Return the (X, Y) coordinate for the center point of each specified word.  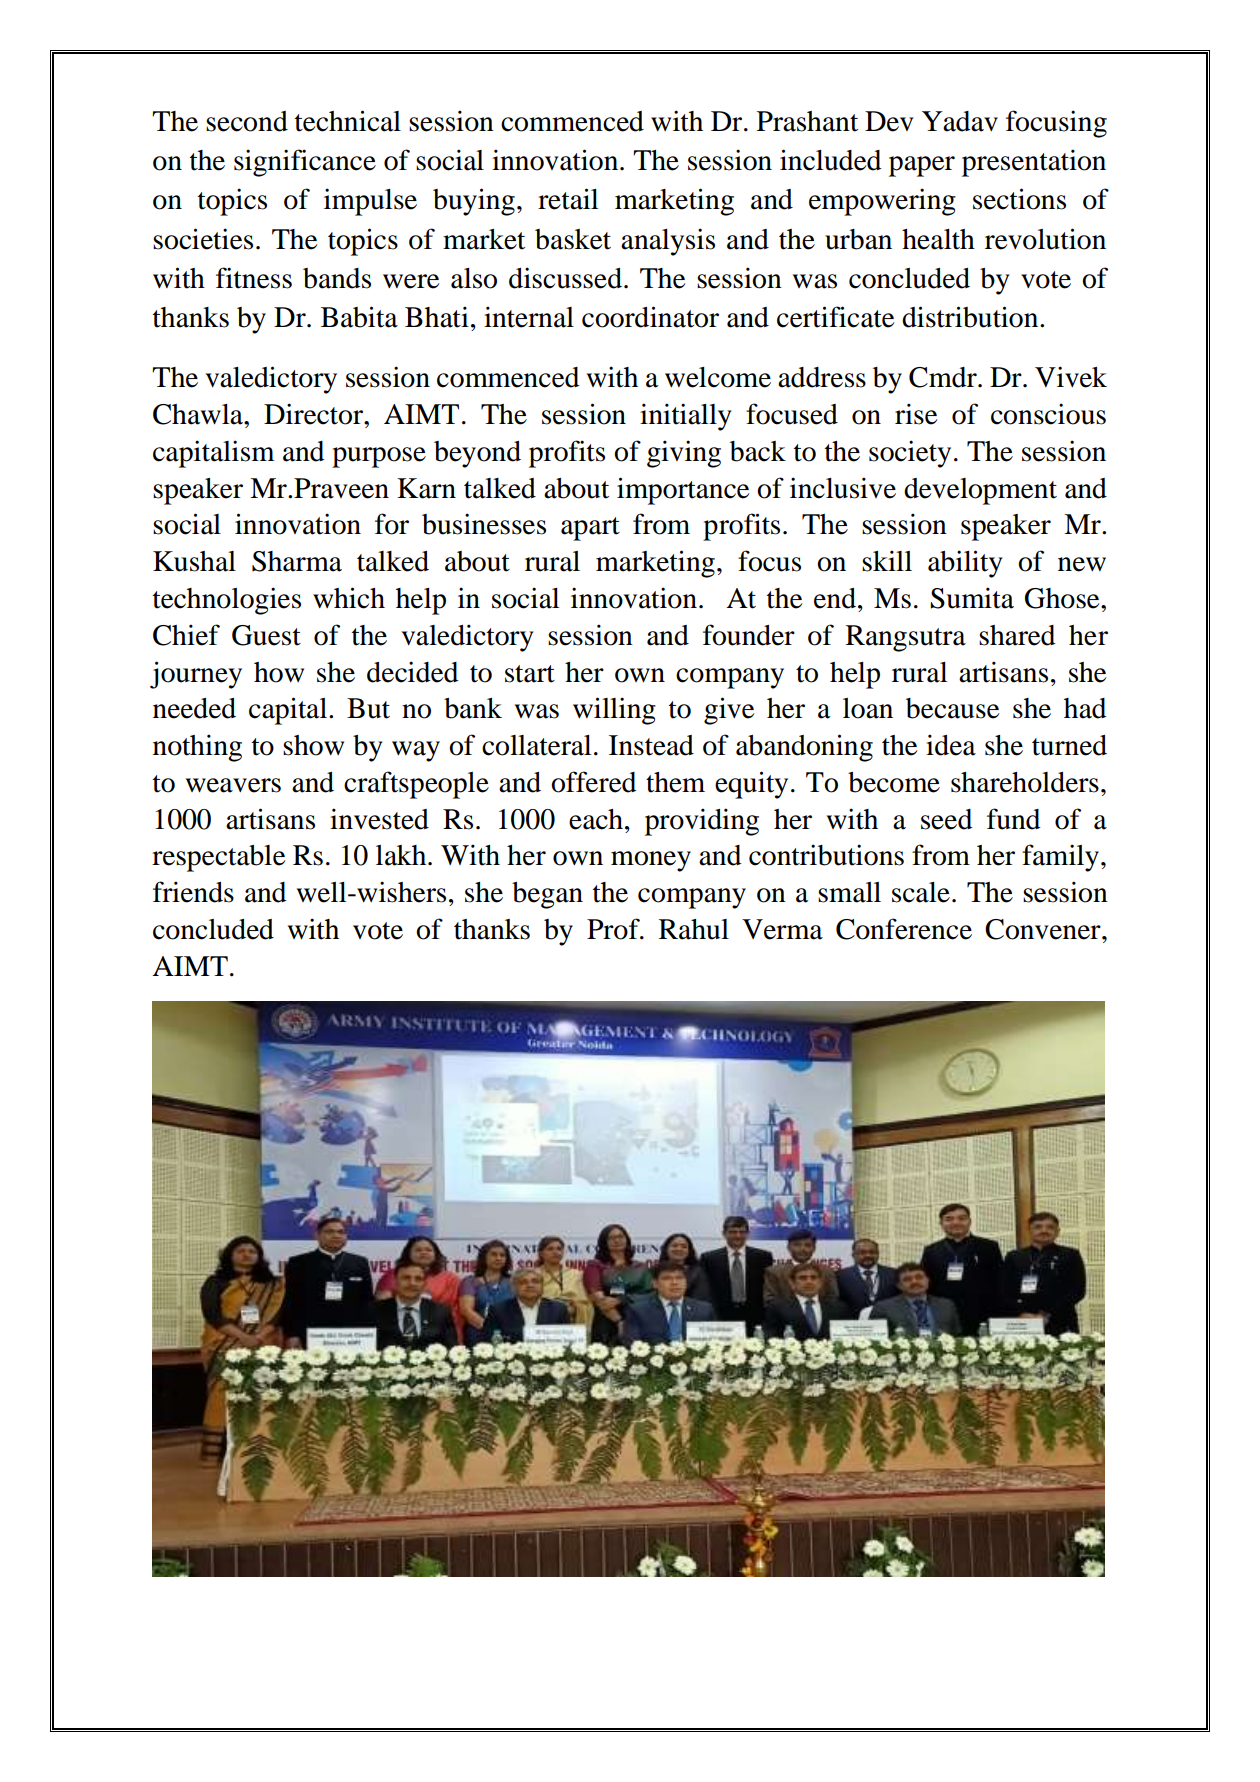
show (313, 745)
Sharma (297, 561)
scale (921, 892)
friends (193, 892)
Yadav (960, 121)
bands (337, 278)
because (952, 708)
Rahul (694, 929)
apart (590, 529)
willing (614, 711)
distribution (971, 317)
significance (305, 163)
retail (568, 199)
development (980, 491)
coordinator (650, 317)
